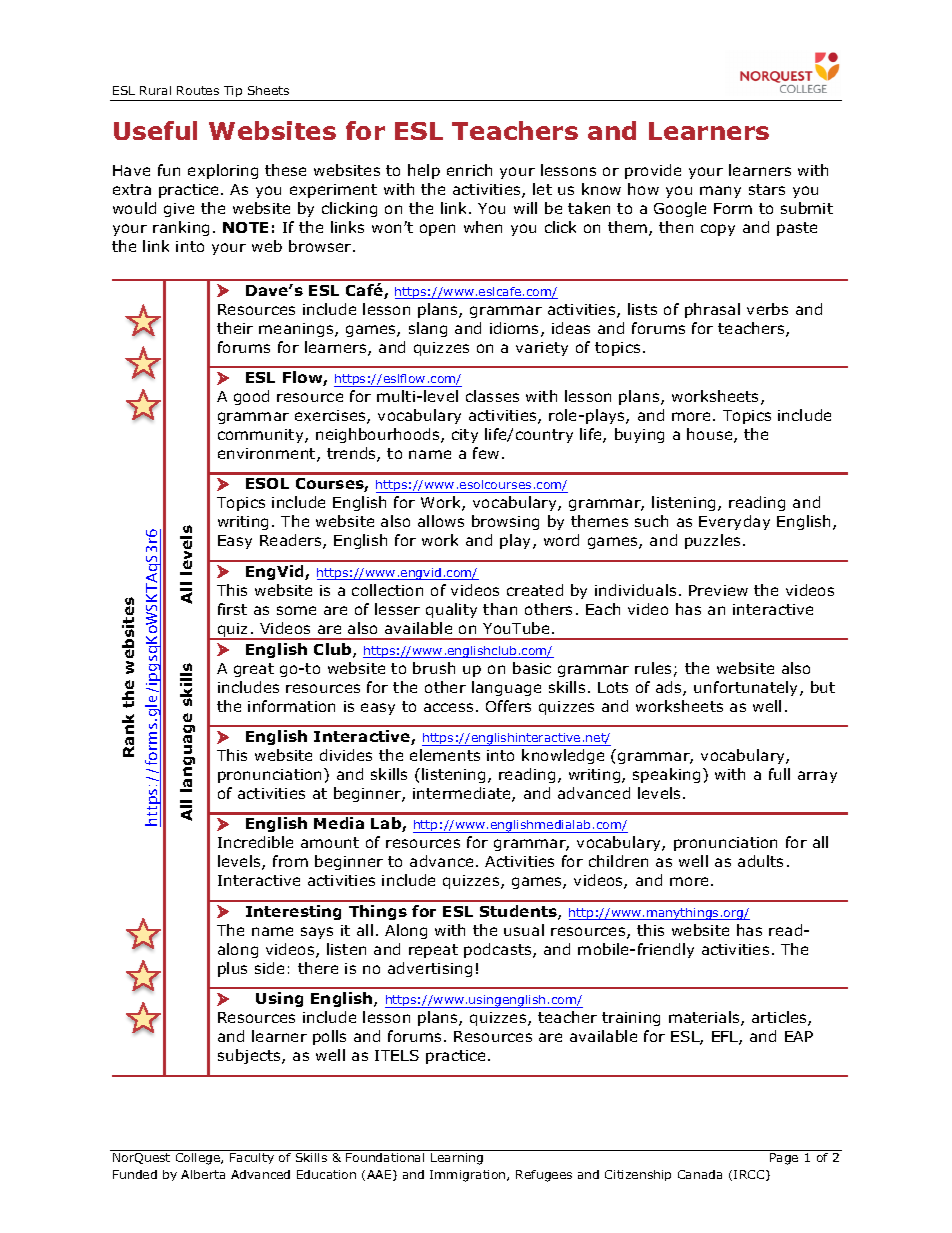 This screenshot has width=952, height=1233. I want to click on stars, so click(767, 189).
